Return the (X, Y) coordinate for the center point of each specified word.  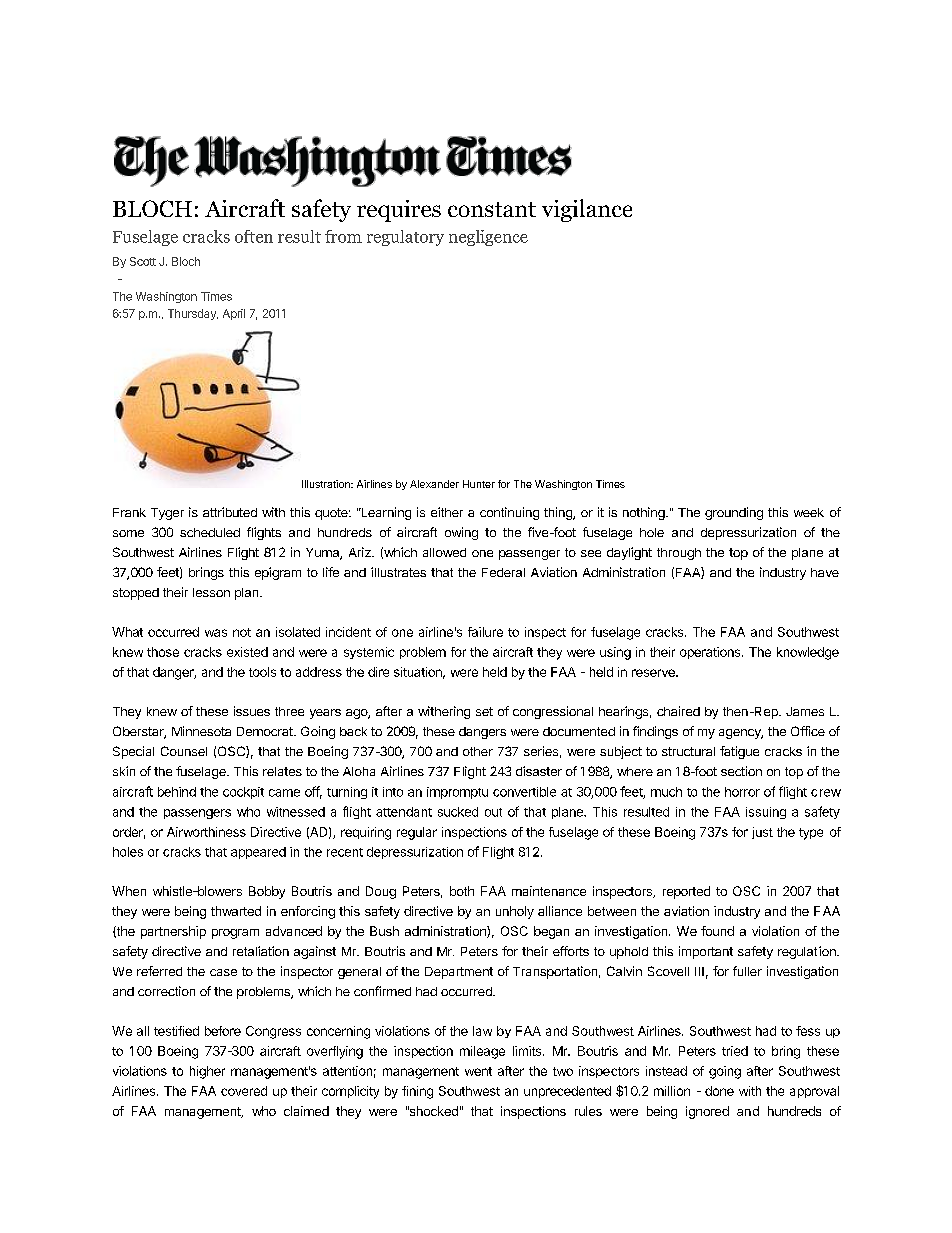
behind (177, 792)
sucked (458, 812)
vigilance (587, 210)
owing (461, 533)
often (254, 236)
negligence (488, 238)
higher (207, 1072)
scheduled (210, 532)
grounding (734, 513)
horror (742, 792)
